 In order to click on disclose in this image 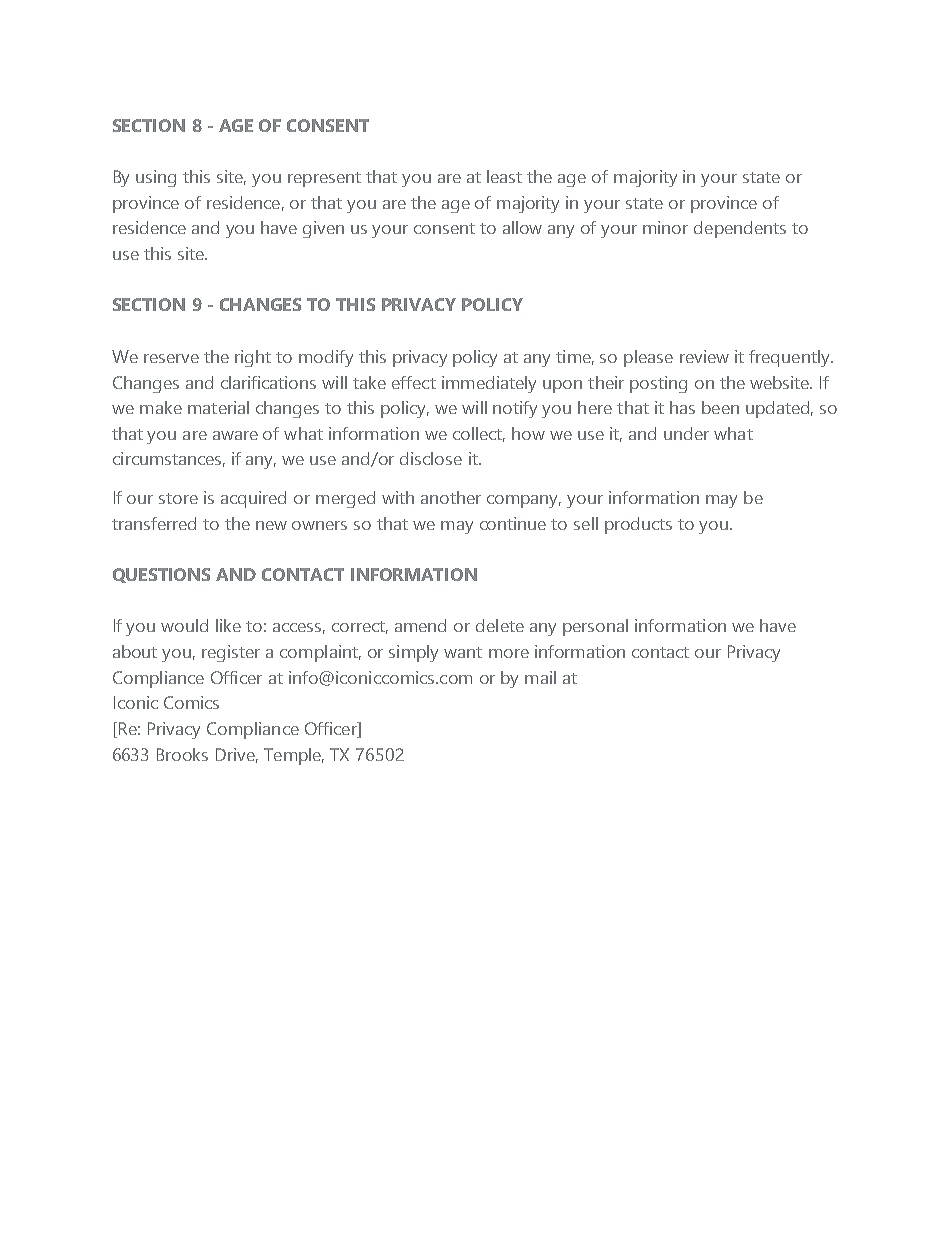, I will do `click(431, 458)`.
